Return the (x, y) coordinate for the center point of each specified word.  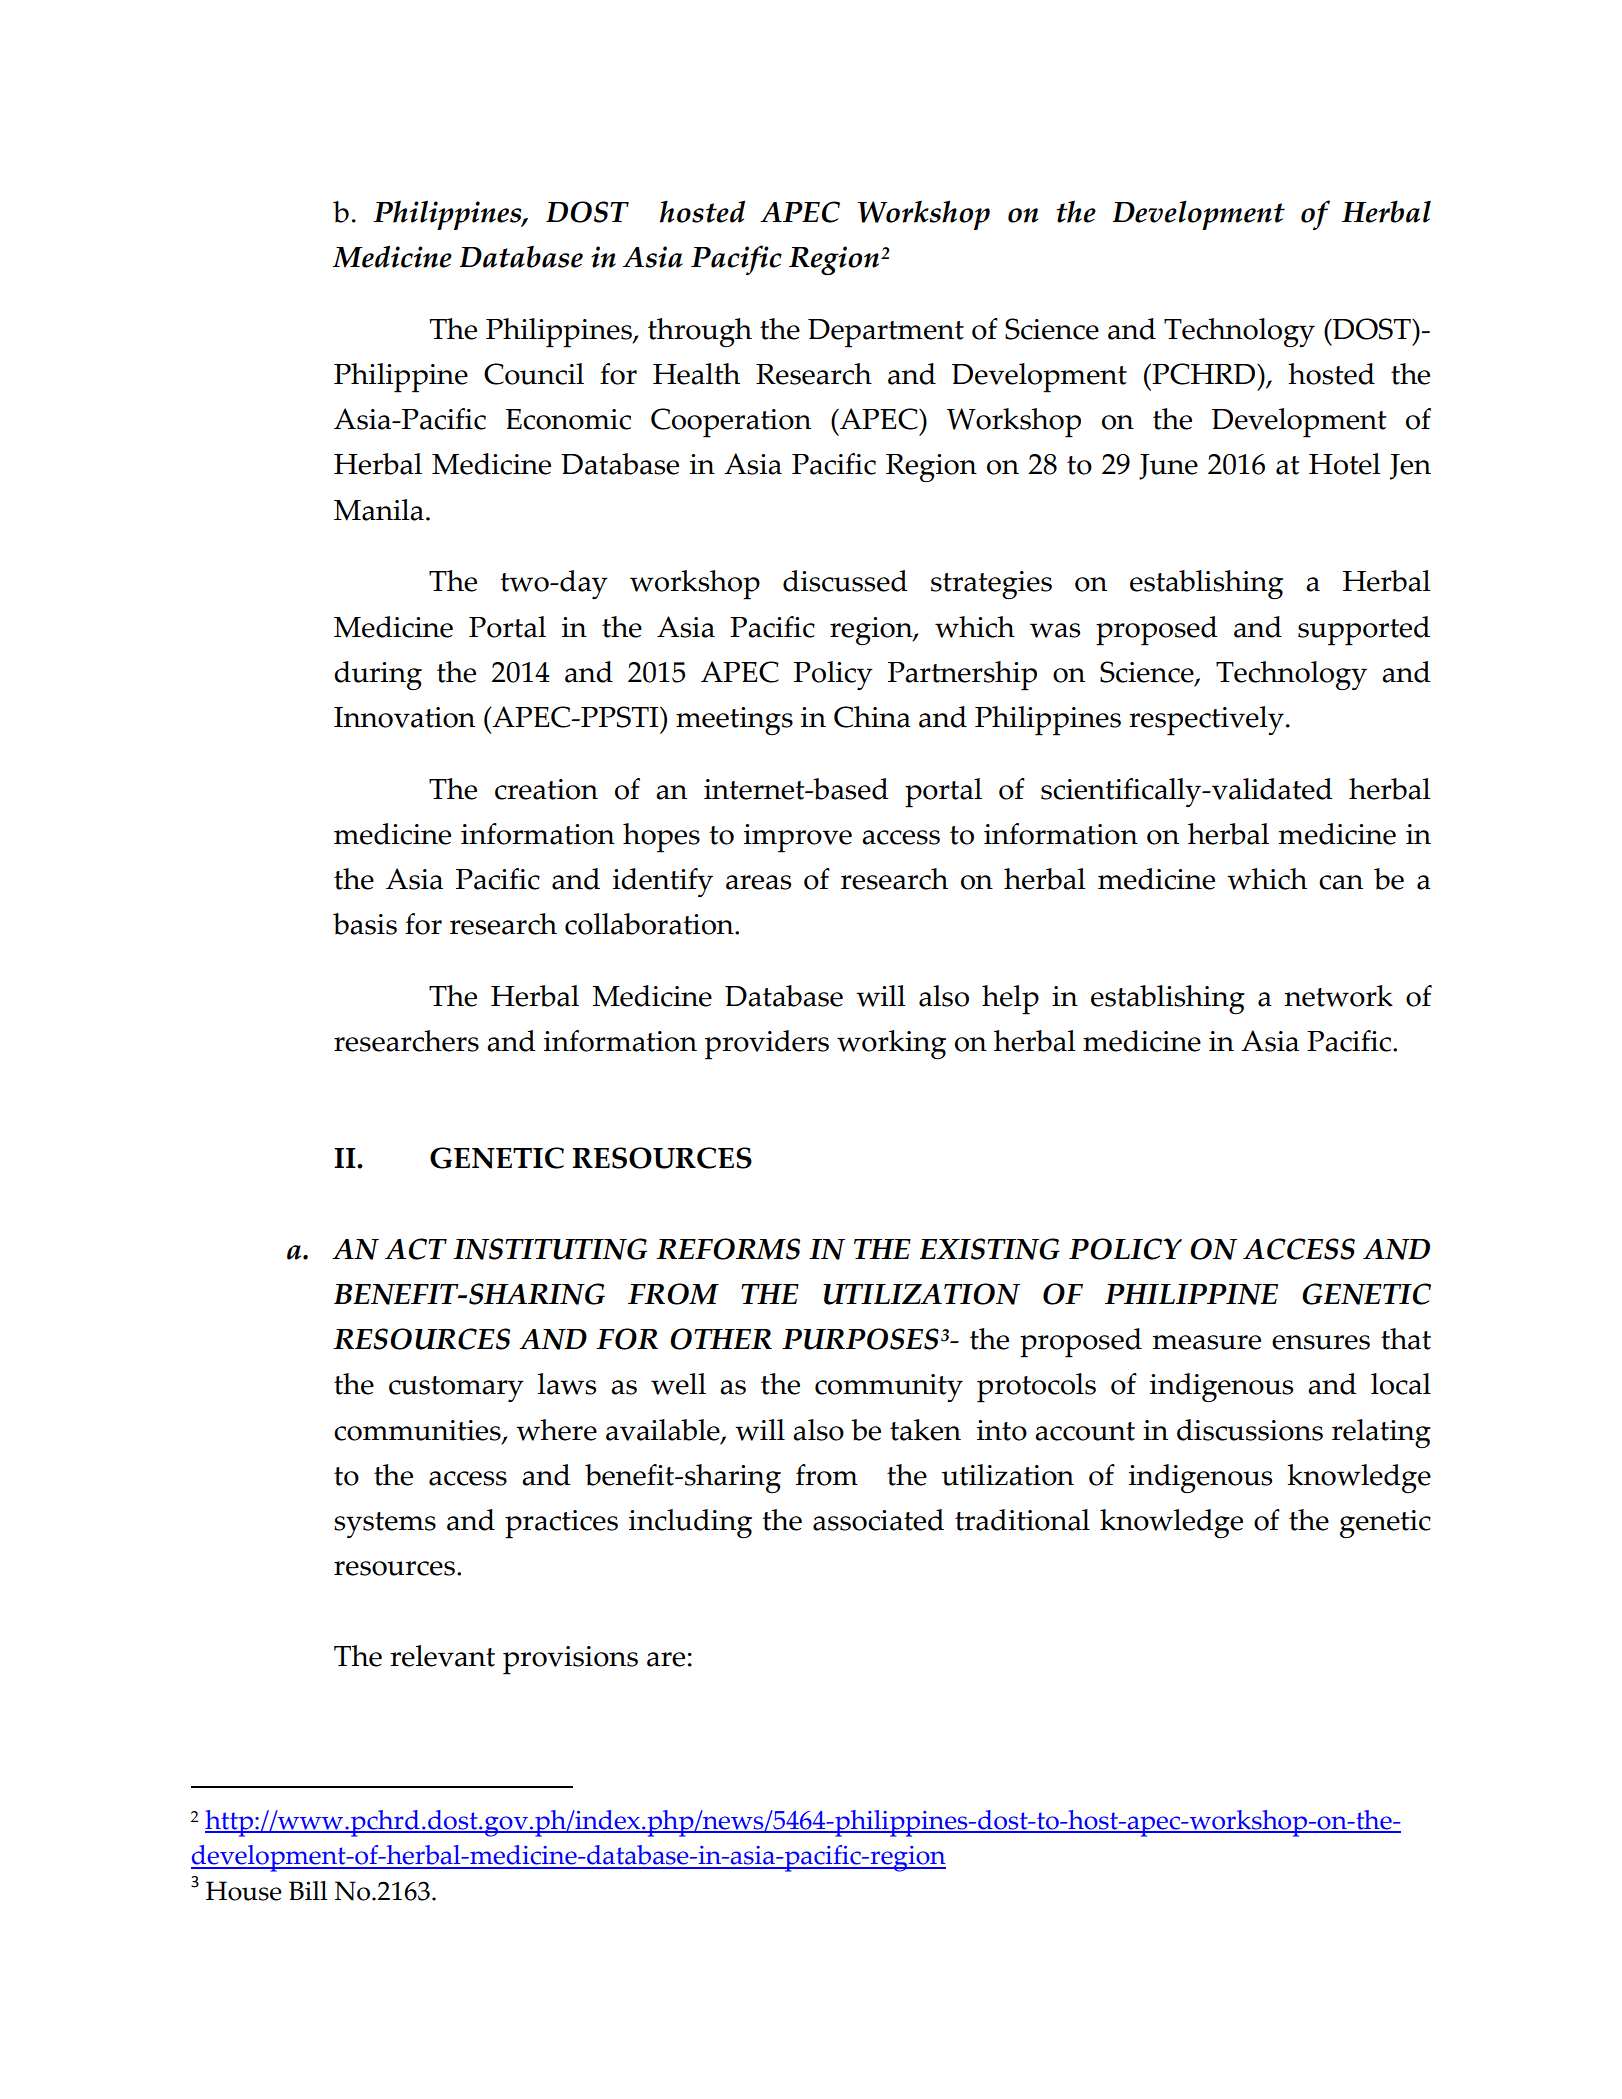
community (889, 1388)
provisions (570, 1660)
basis (365, 924)
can (1341, 882)
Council (534, 374)
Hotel (1344, 464)
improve (798, 838)
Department (886, 333)
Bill (308, 1890)
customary (456, 1389)
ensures (1321, 1342)
